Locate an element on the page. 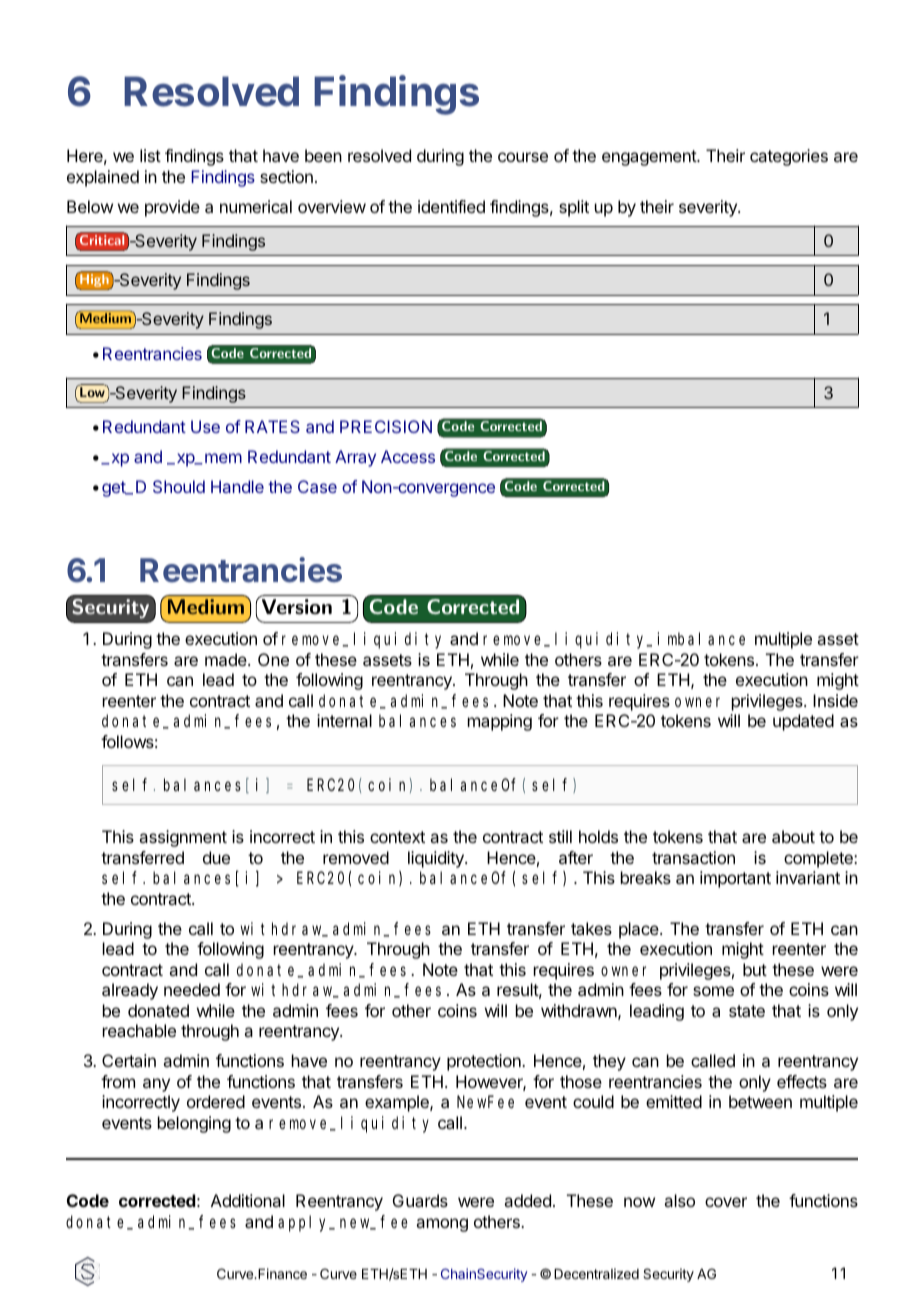 This document has width=924, height=1308. among is located at coordinates (442, 1225).
